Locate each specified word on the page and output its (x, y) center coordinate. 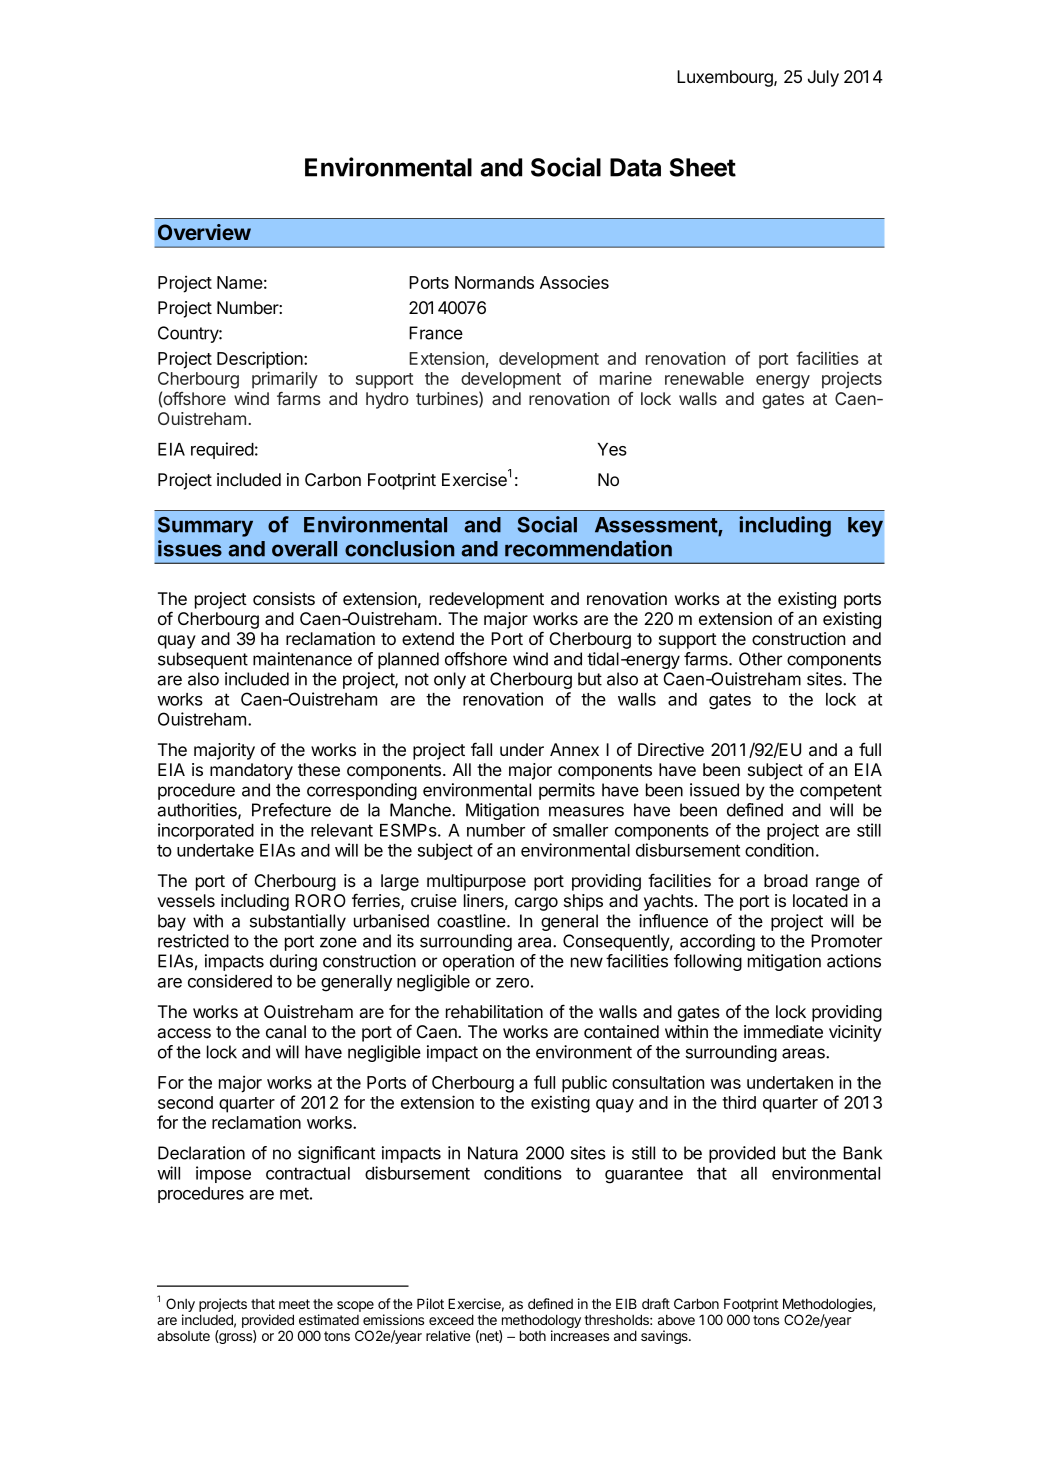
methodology (540, 1322)
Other (760, 659)
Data (635, 167)
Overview (204, 232)
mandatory (251, 771)
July (823, 78)
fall (481, 749)
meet (294, 1304)
